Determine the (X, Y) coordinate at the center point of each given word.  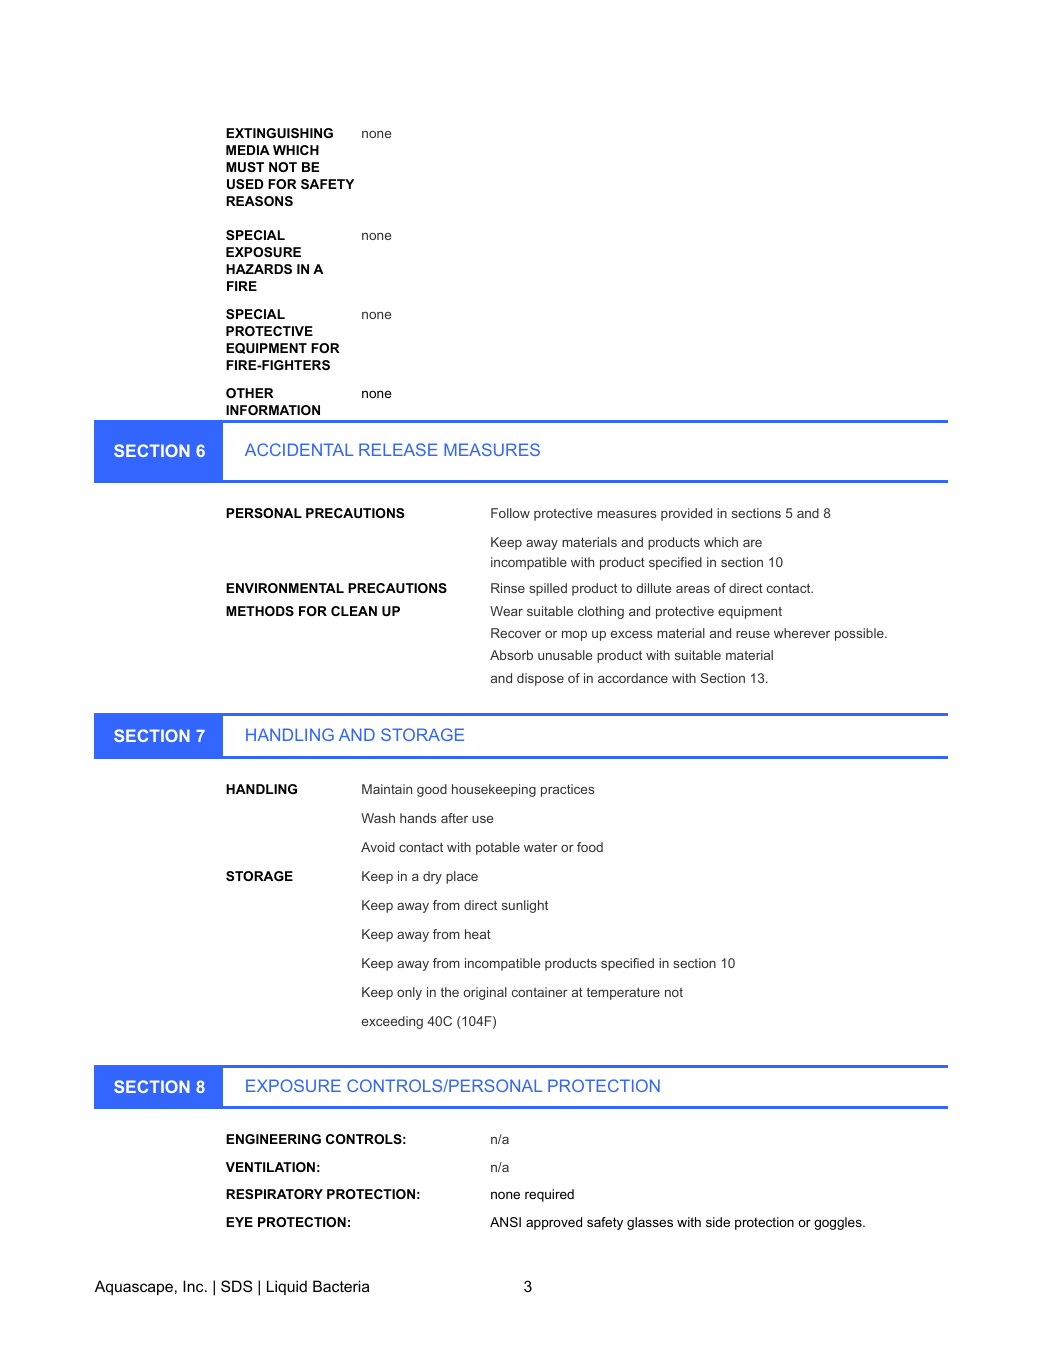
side (718, 1222)
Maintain (387, 789)
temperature (623, 993)
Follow (510, 513)
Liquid (287, 1287)
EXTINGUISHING (279, 133)
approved (554, 1223)
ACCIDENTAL (299, 449)
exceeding (392, 1022)
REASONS (259, 201)
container (540, 992)
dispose (540, 679)
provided (686, 514)
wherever (802, 633)
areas (693, 589)
